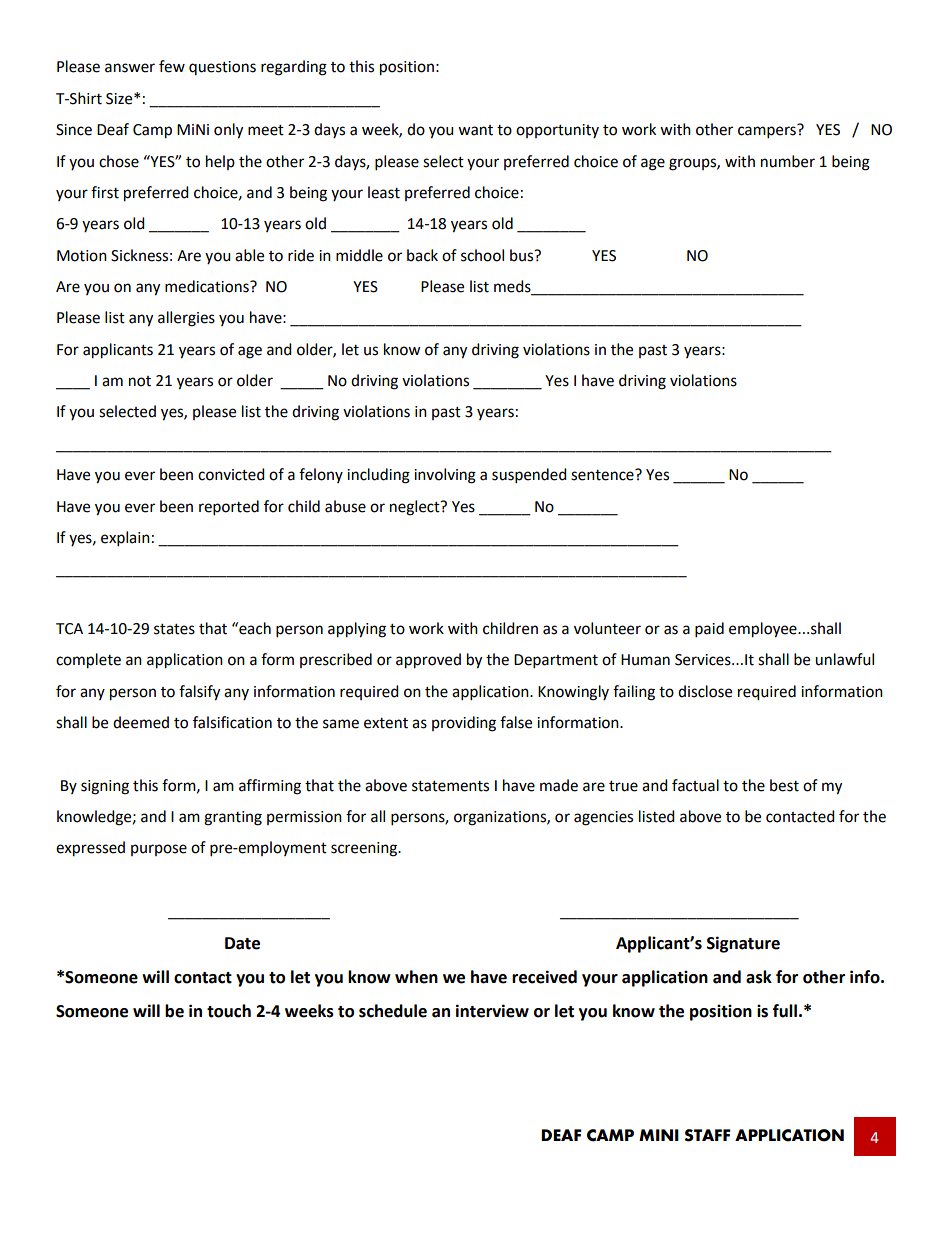 This image has height=1233, width=952. What do you see at coordinates (784, 785) in the image?
I see `best` at bounding box center [784, 785].
